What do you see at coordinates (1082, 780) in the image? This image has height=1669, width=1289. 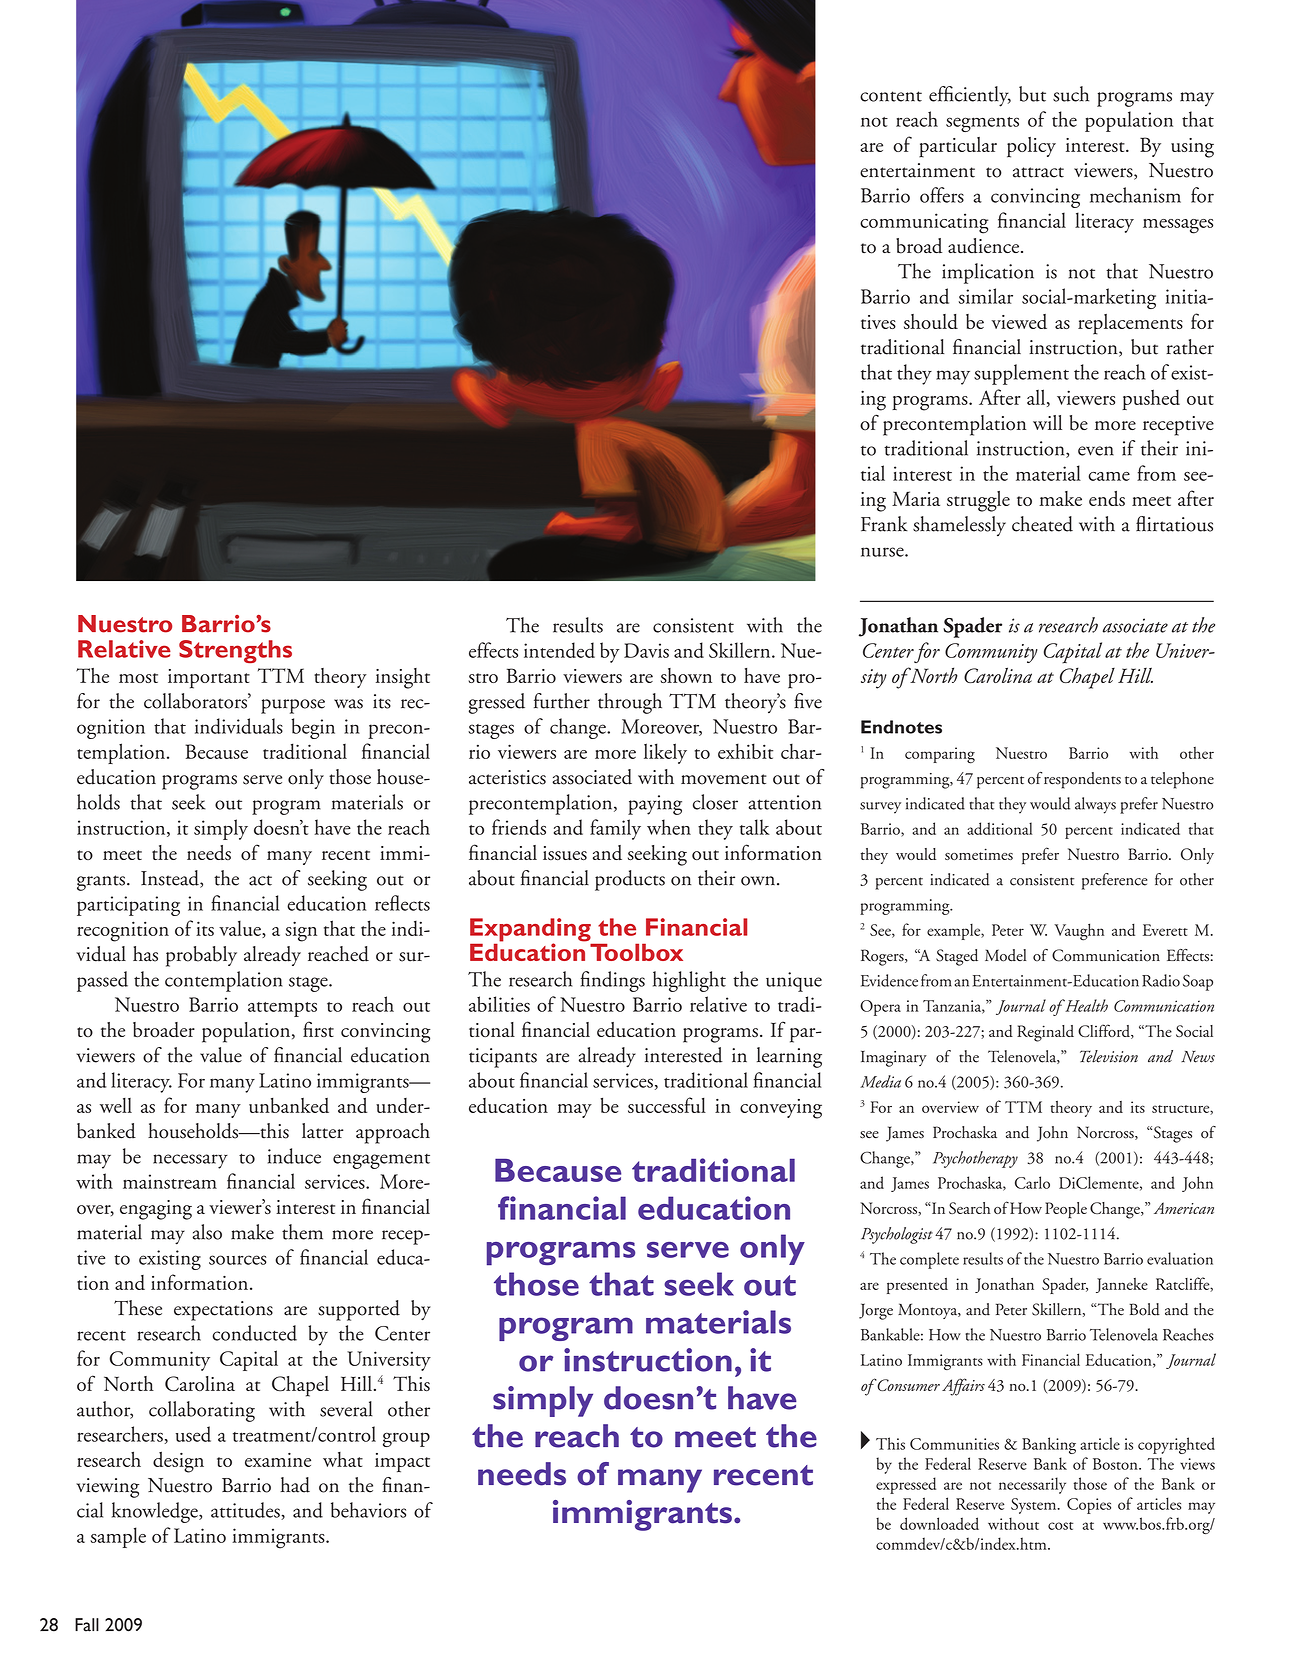 I see `respondents` at bounding box center [1082, 780].
